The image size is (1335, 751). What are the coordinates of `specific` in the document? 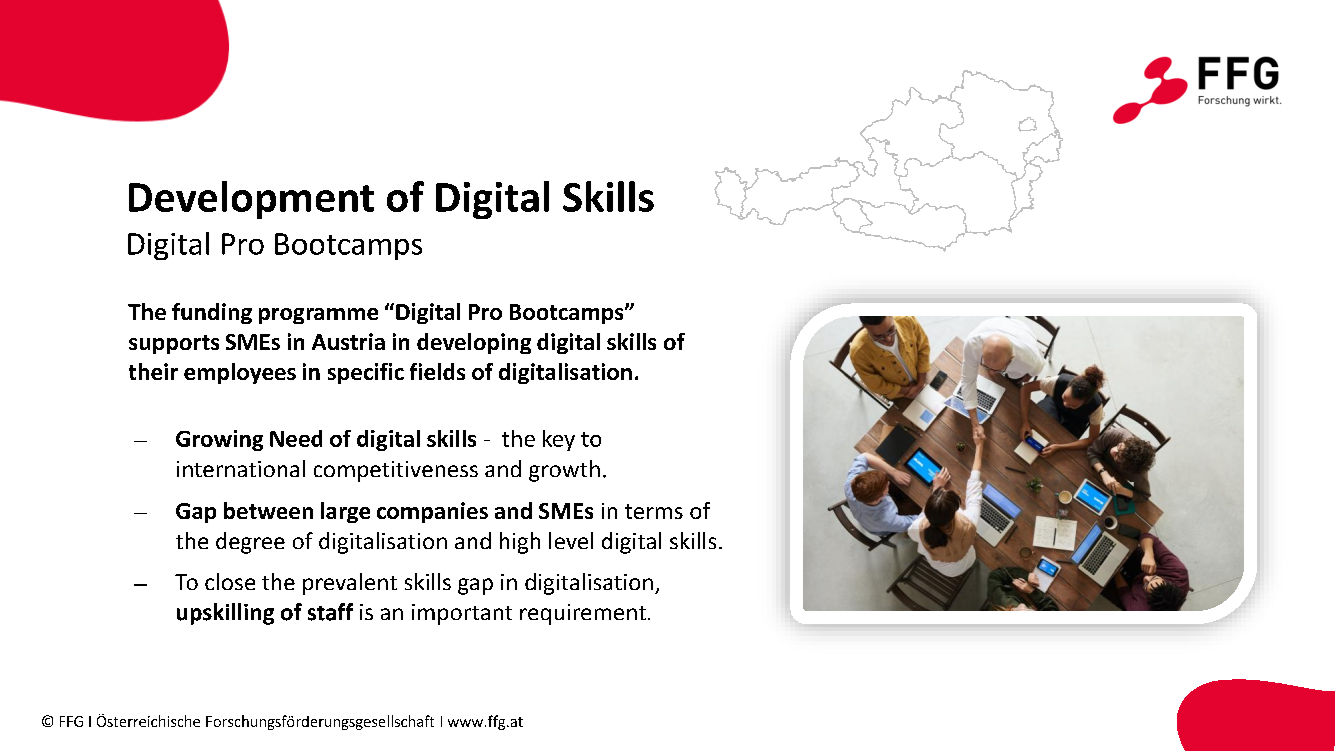 It's located at (366, 373).
